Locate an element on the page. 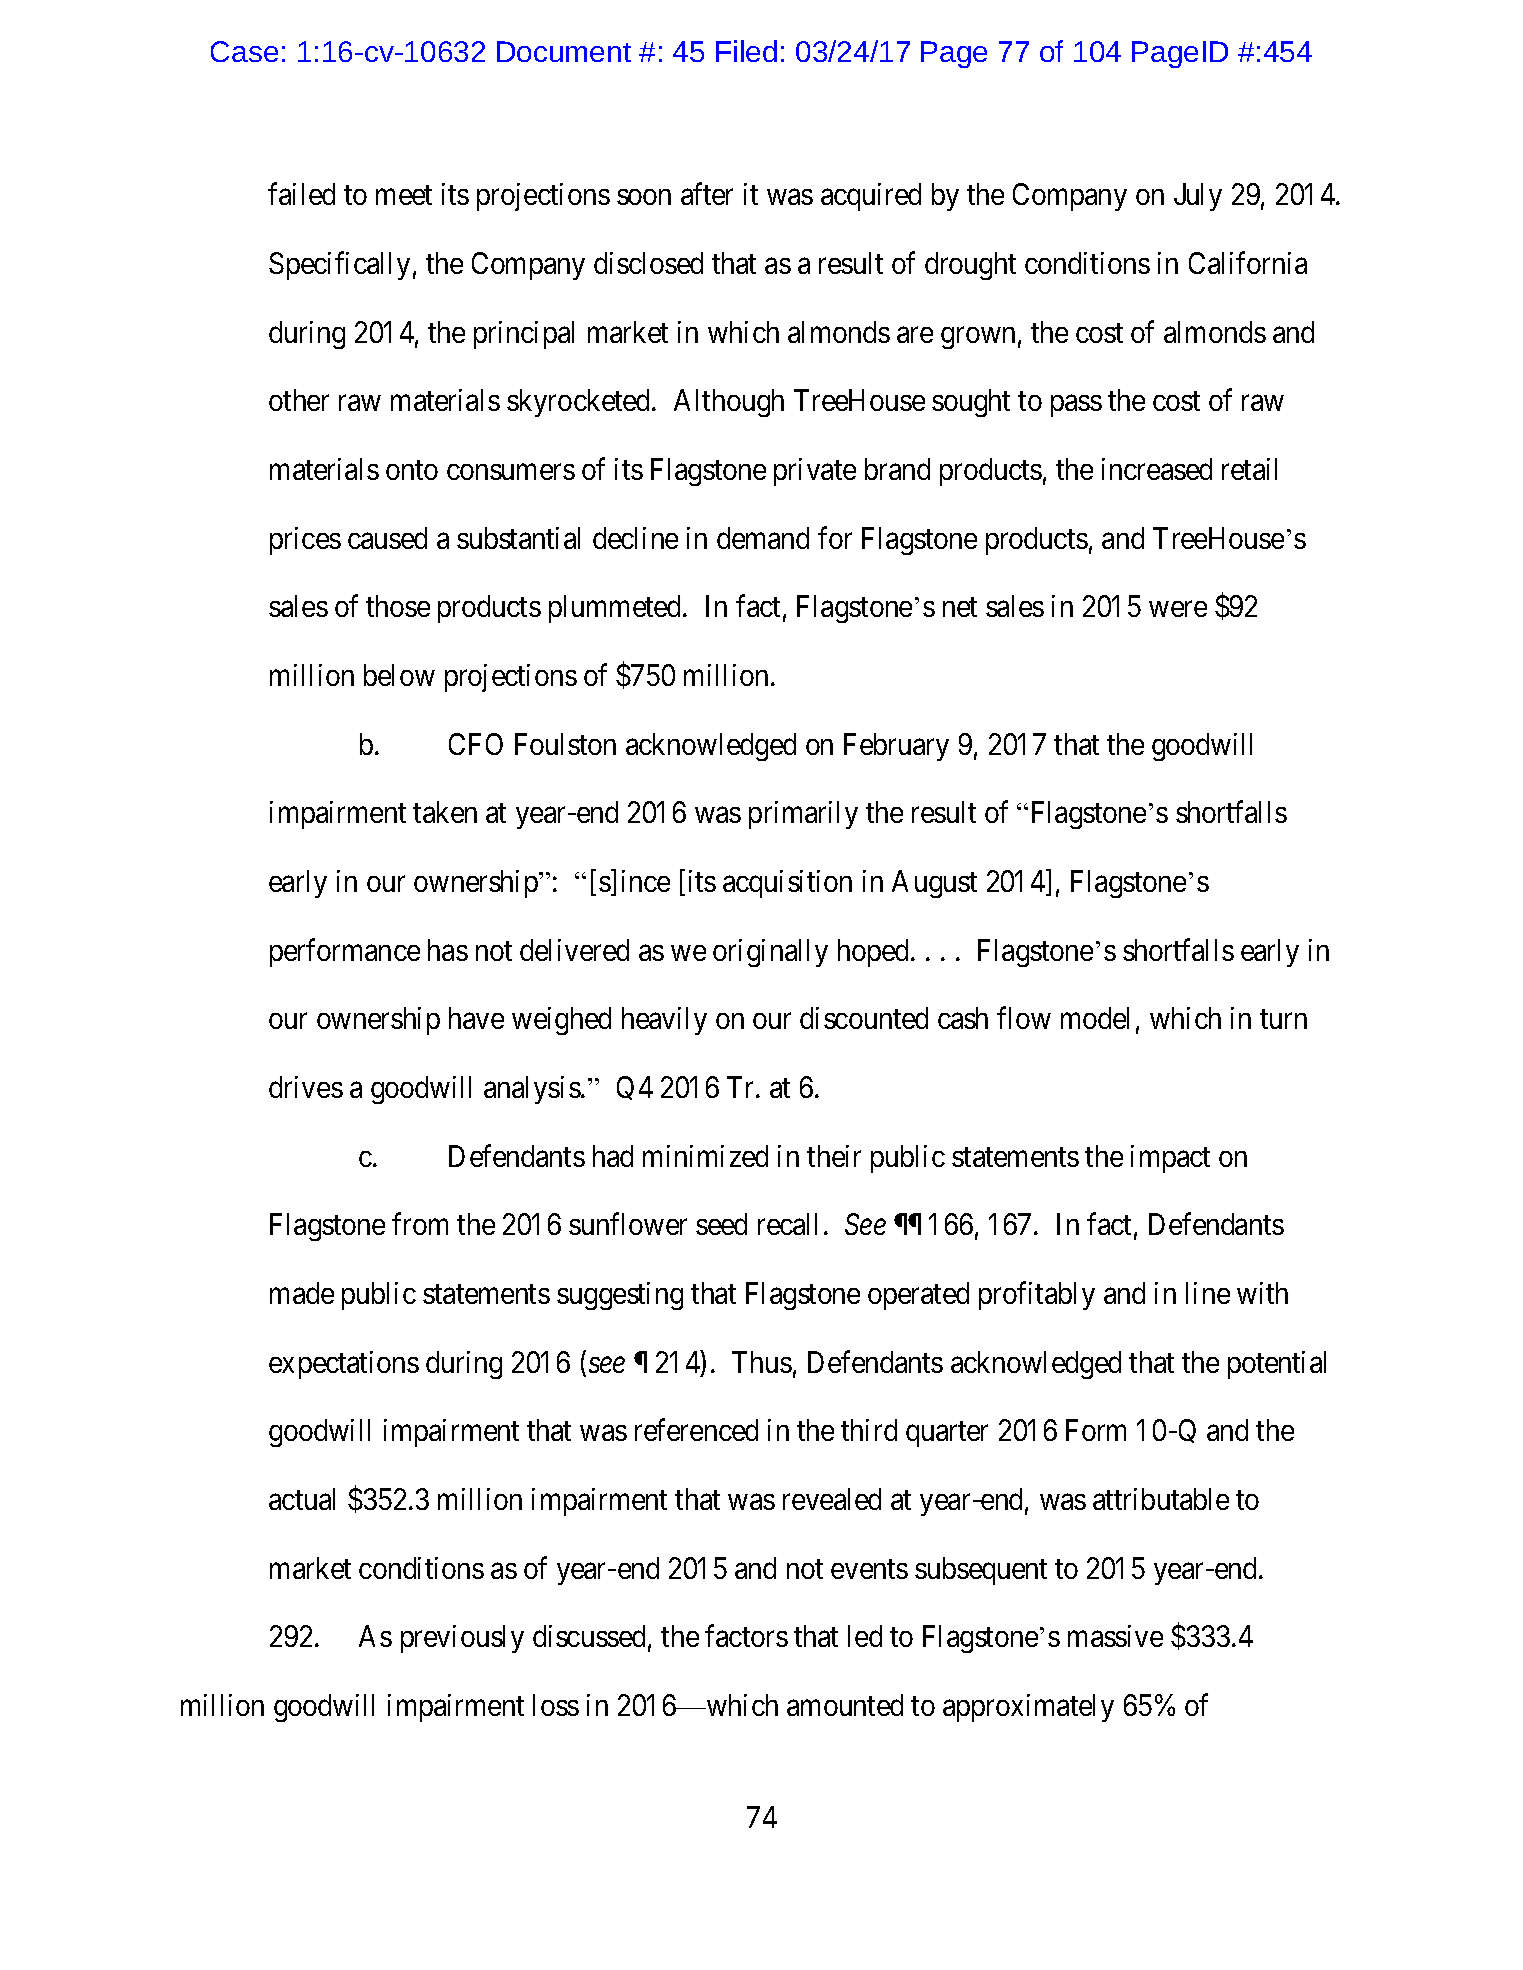 This page has height=1970, width=1523. acquisition is located at coordinates (787, 884).
